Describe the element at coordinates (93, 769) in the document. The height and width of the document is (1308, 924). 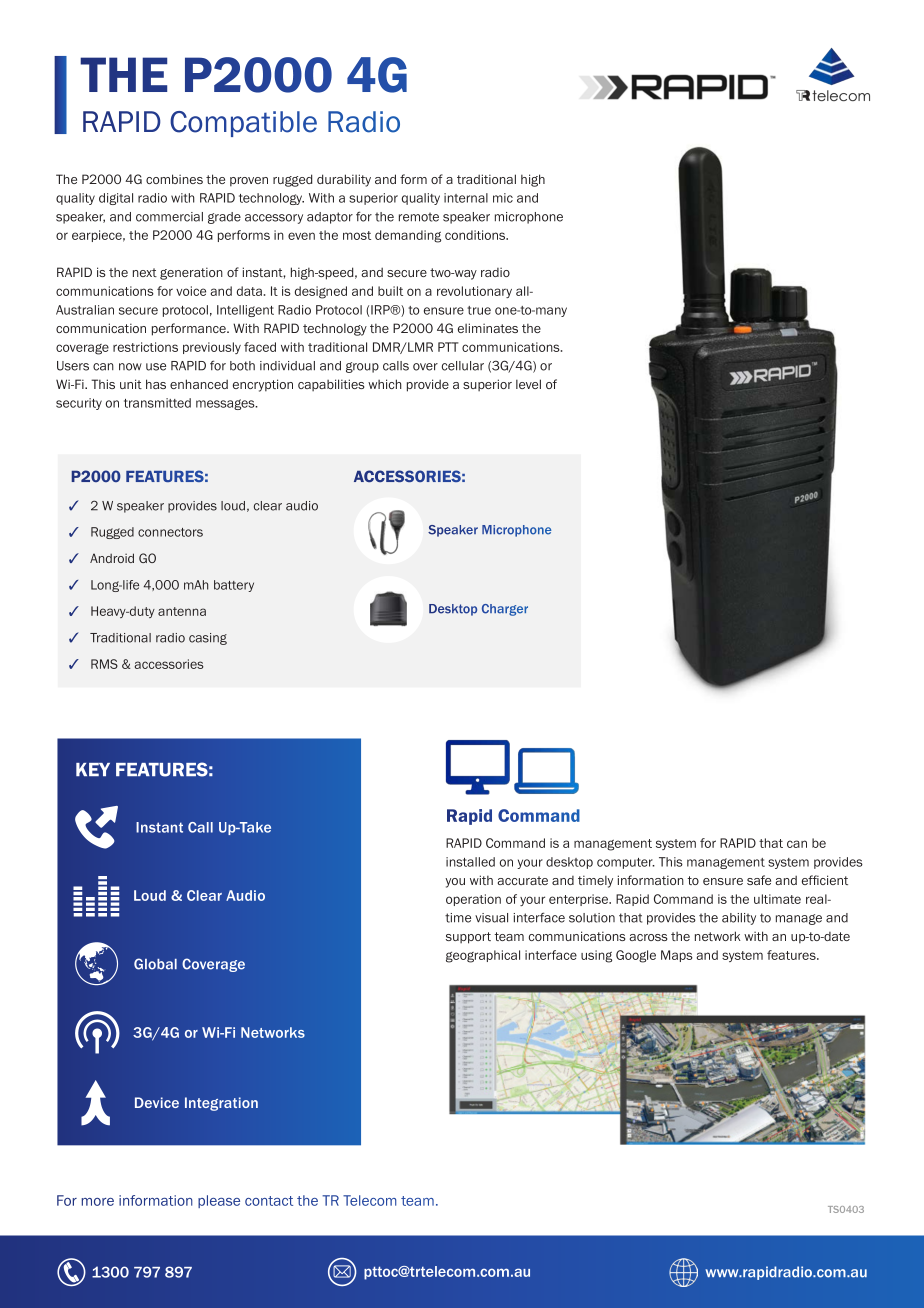
I see `KEY` at that location.
